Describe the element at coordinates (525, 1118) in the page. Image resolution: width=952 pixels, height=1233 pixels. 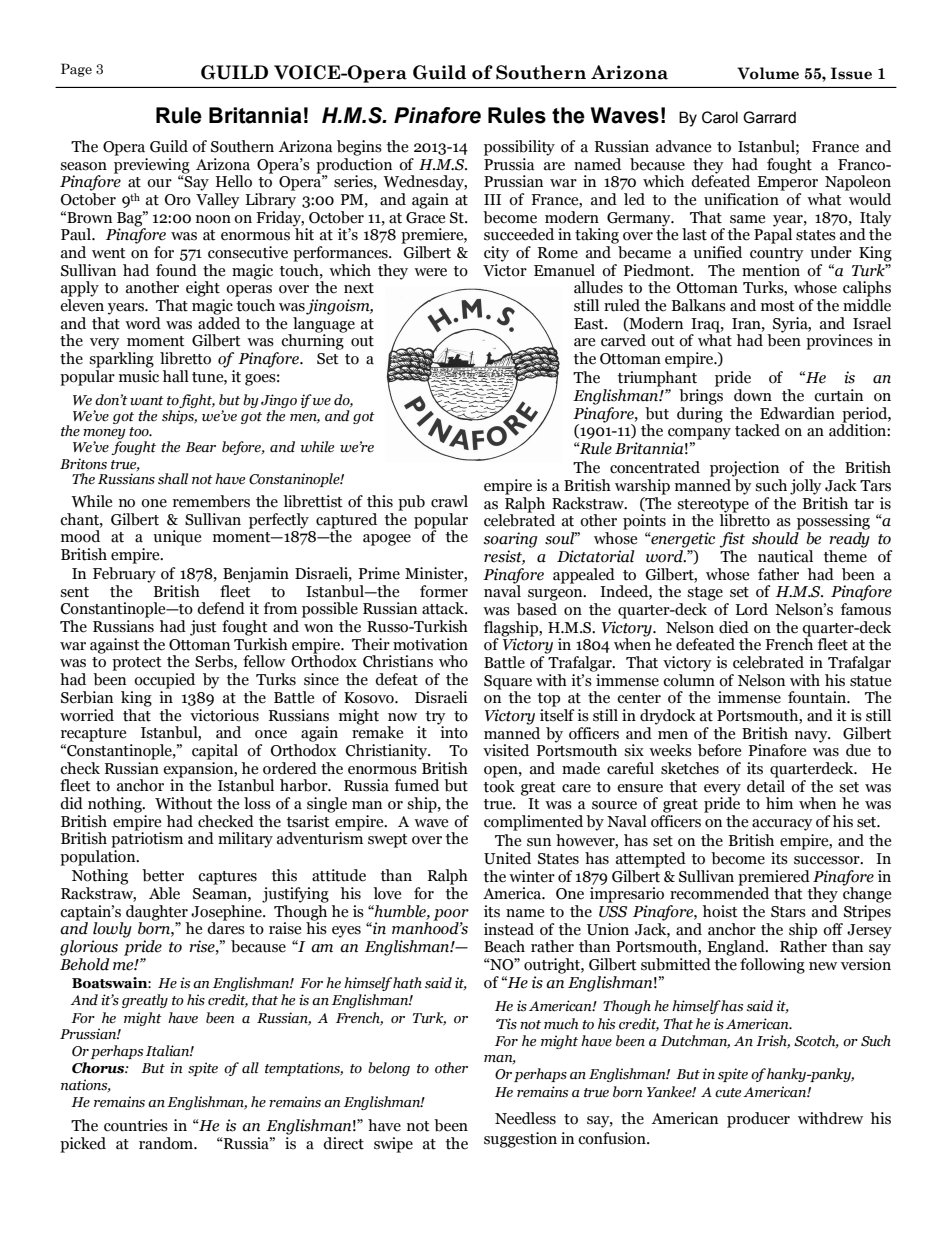
I see `Needless` at that location.
